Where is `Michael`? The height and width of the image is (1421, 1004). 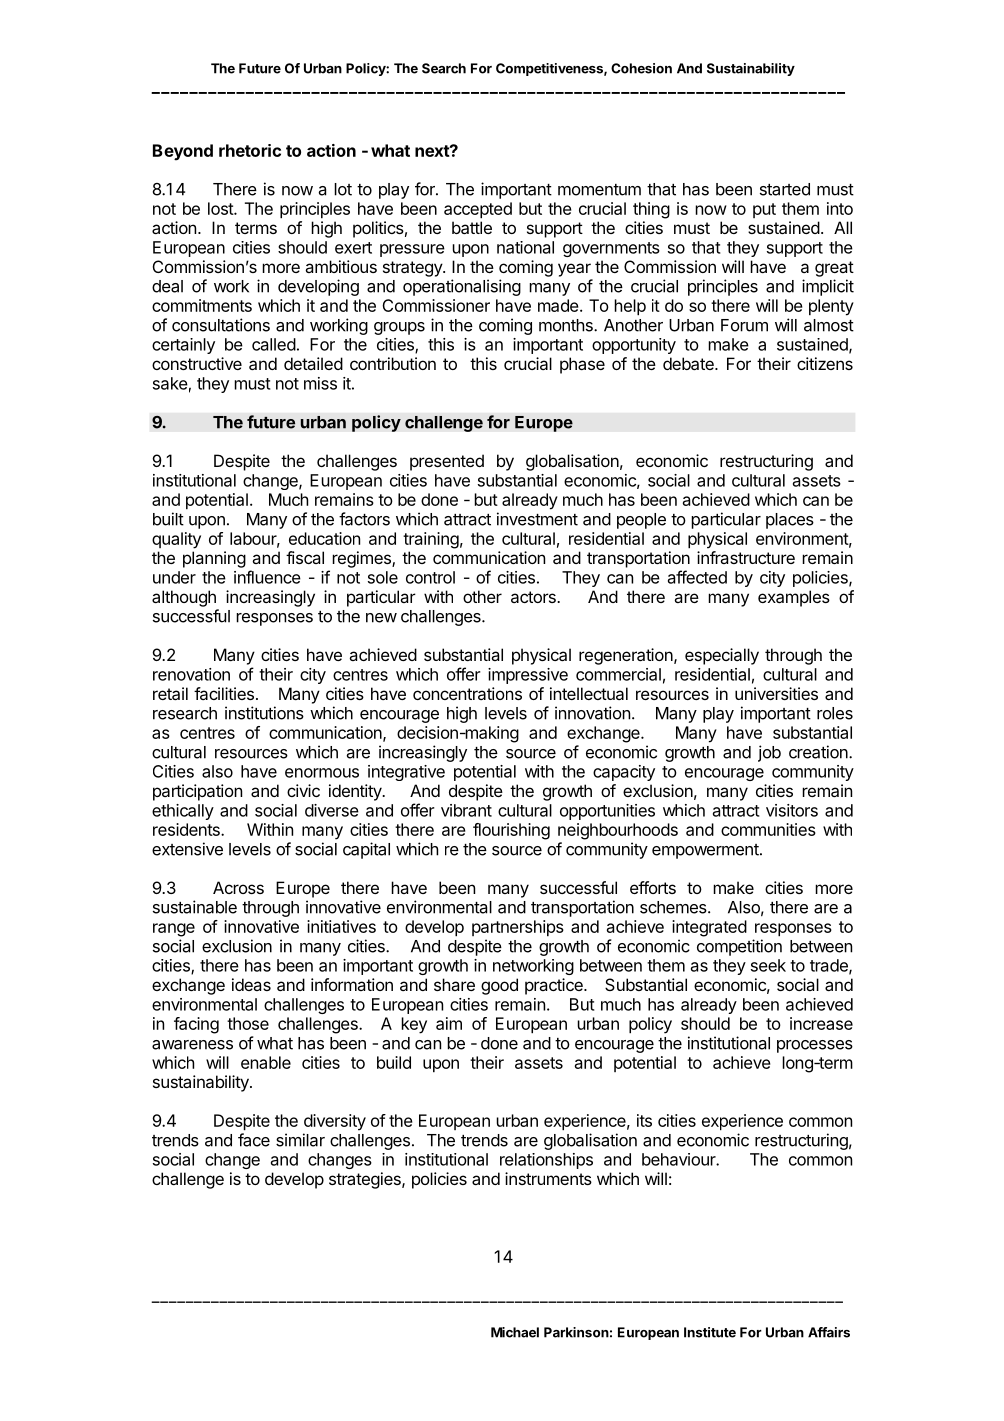
Michael is located at coordinates (515, 1332).
